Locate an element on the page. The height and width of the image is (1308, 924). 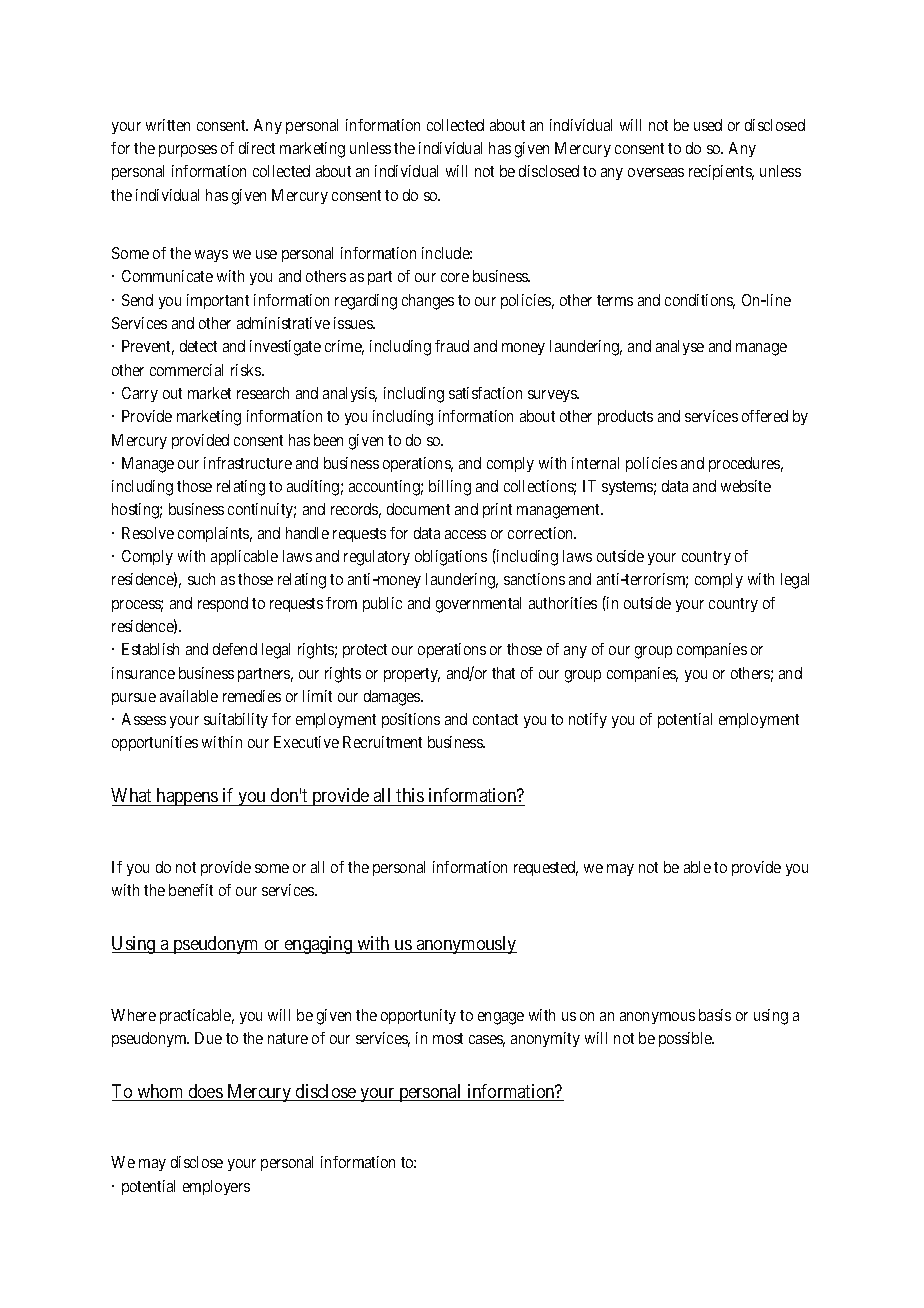
purposes is located at coordinates (188, 151).
